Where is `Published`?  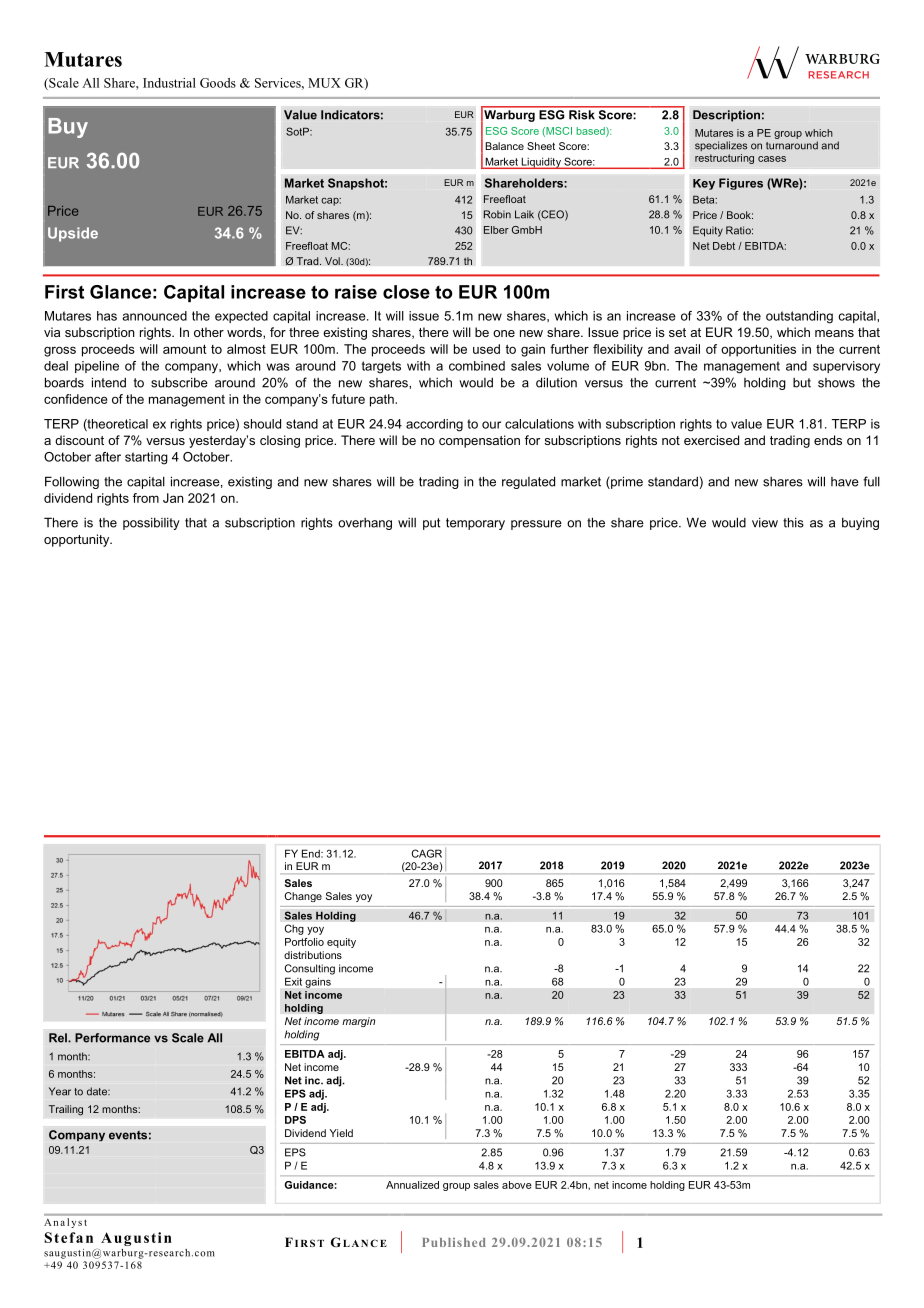 Published is located at coordinates (454, 1242).
